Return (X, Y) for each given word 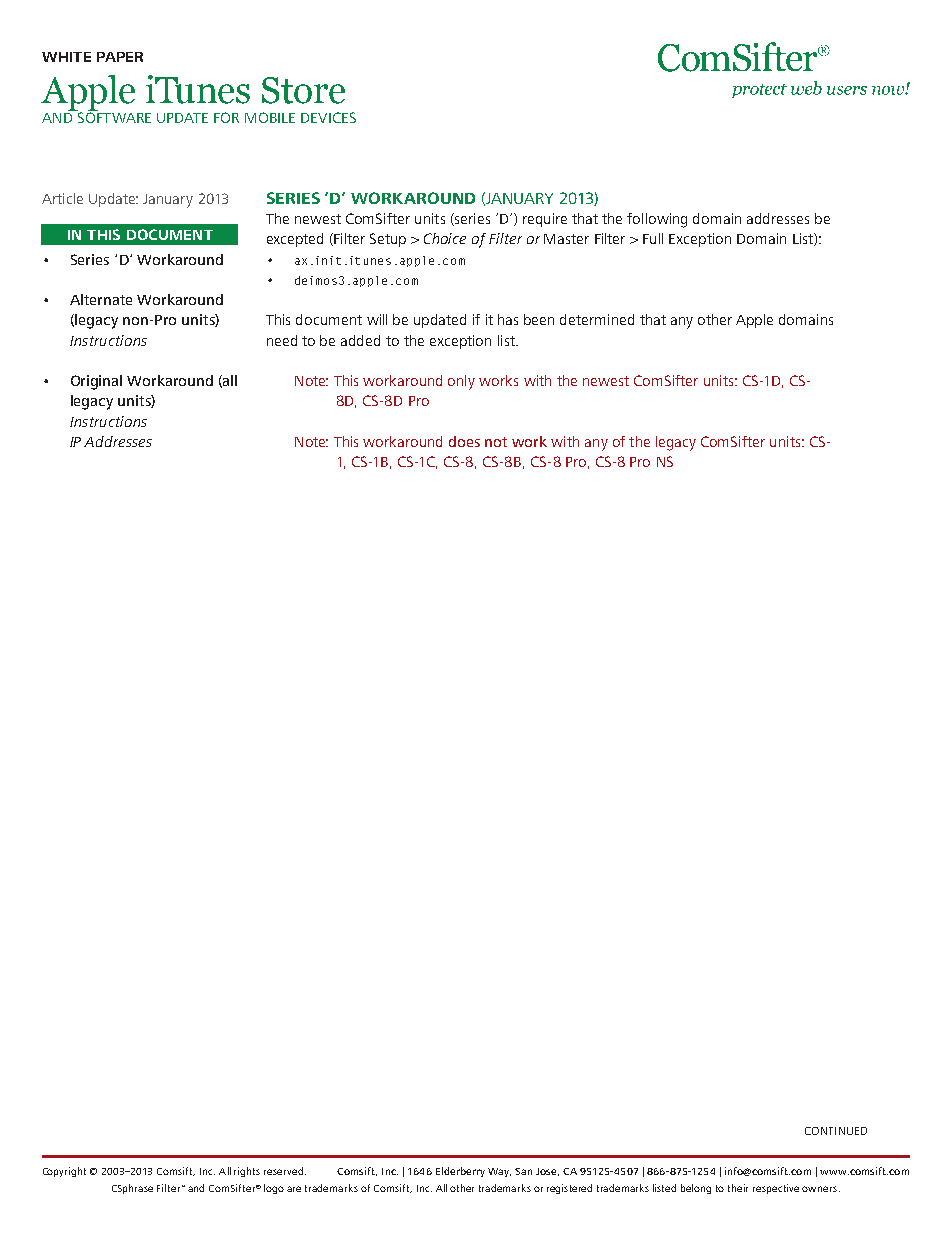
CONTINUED (836, 1131)
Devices (328, 117)
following (657, 220)
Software (113, 116)
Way (499, 1172)
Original (96, 382)
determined (597, 319)
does (464, 441)
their (738, 1188)
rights (247, 1172)
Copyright (64, 1172)
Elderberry (460, 1172)
